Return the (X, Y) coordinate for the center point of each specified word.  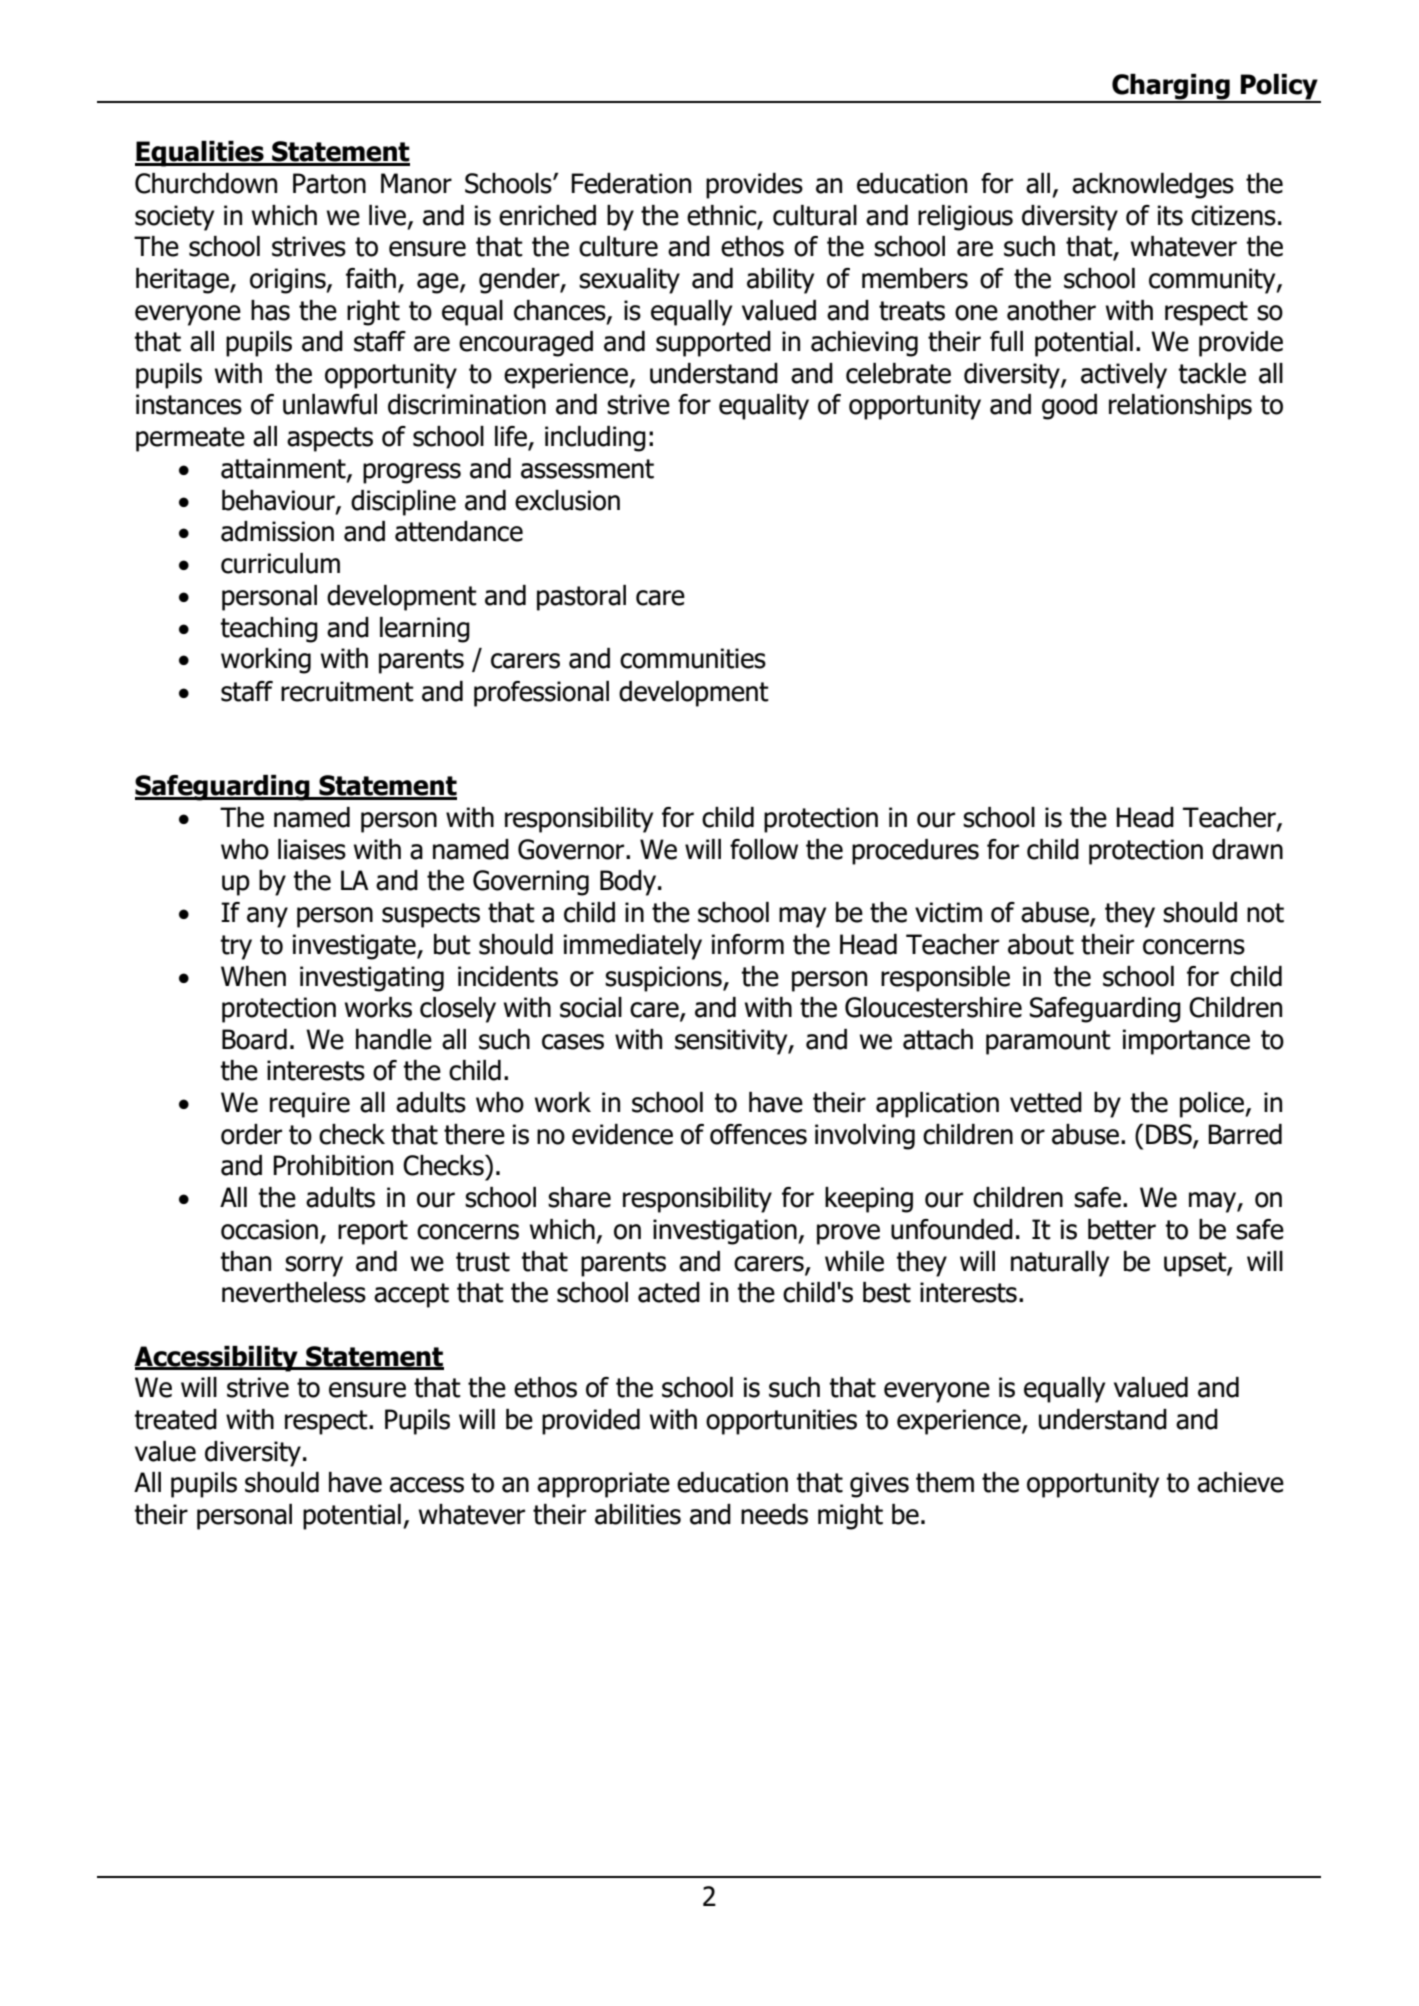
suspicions (664, 979)
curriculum (280, 563)
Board (254, 1039)
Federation (631, 183)
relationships (1180, 407)
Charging (1171, 88)
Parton (329, 183)
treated (175, 1419)
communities (693, 658)
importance (1186, 1042)
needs (774, 1514)
